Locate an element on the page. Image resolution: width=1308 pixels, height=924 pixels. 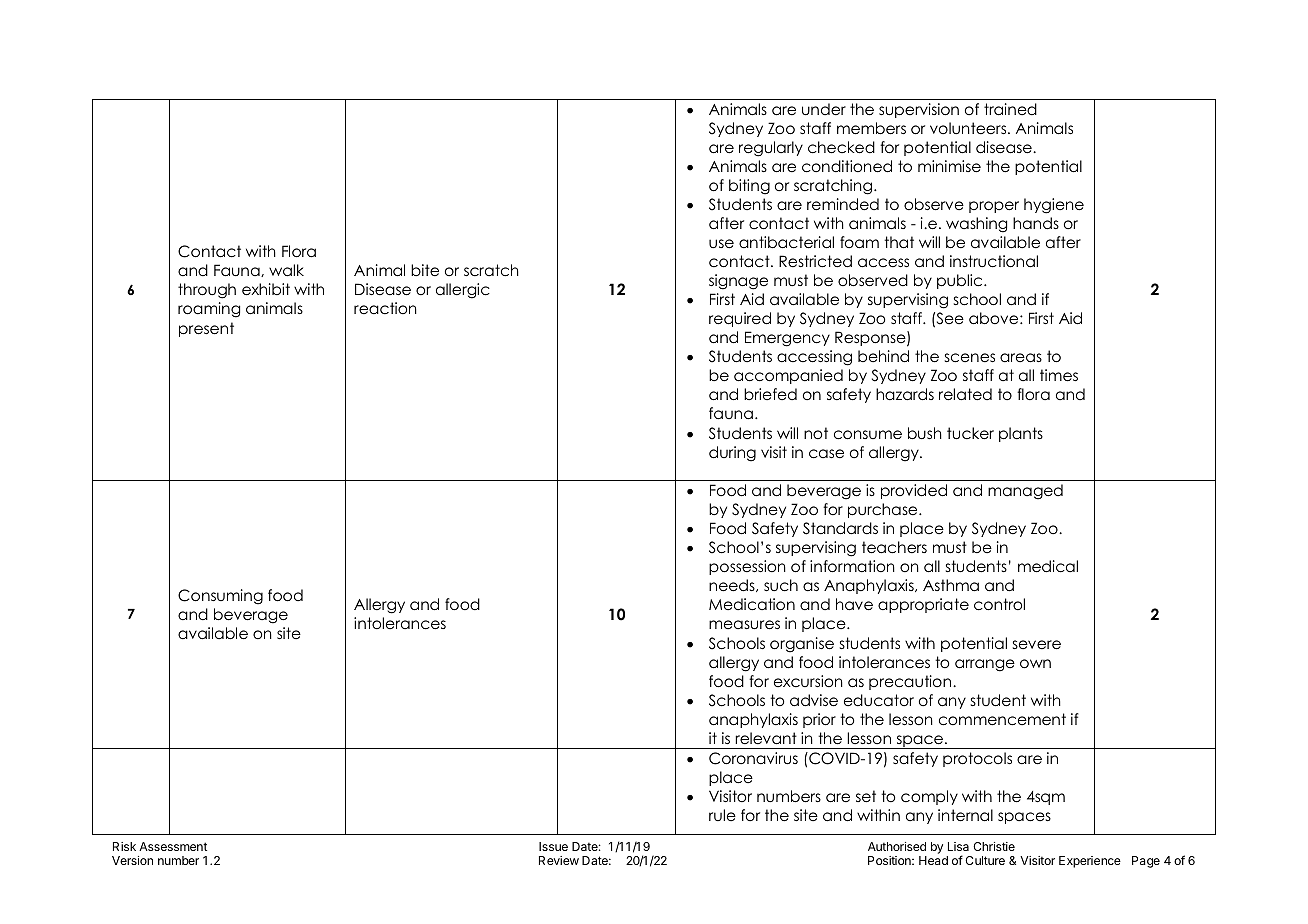
Assessment is located at coordinates (173, 846).
